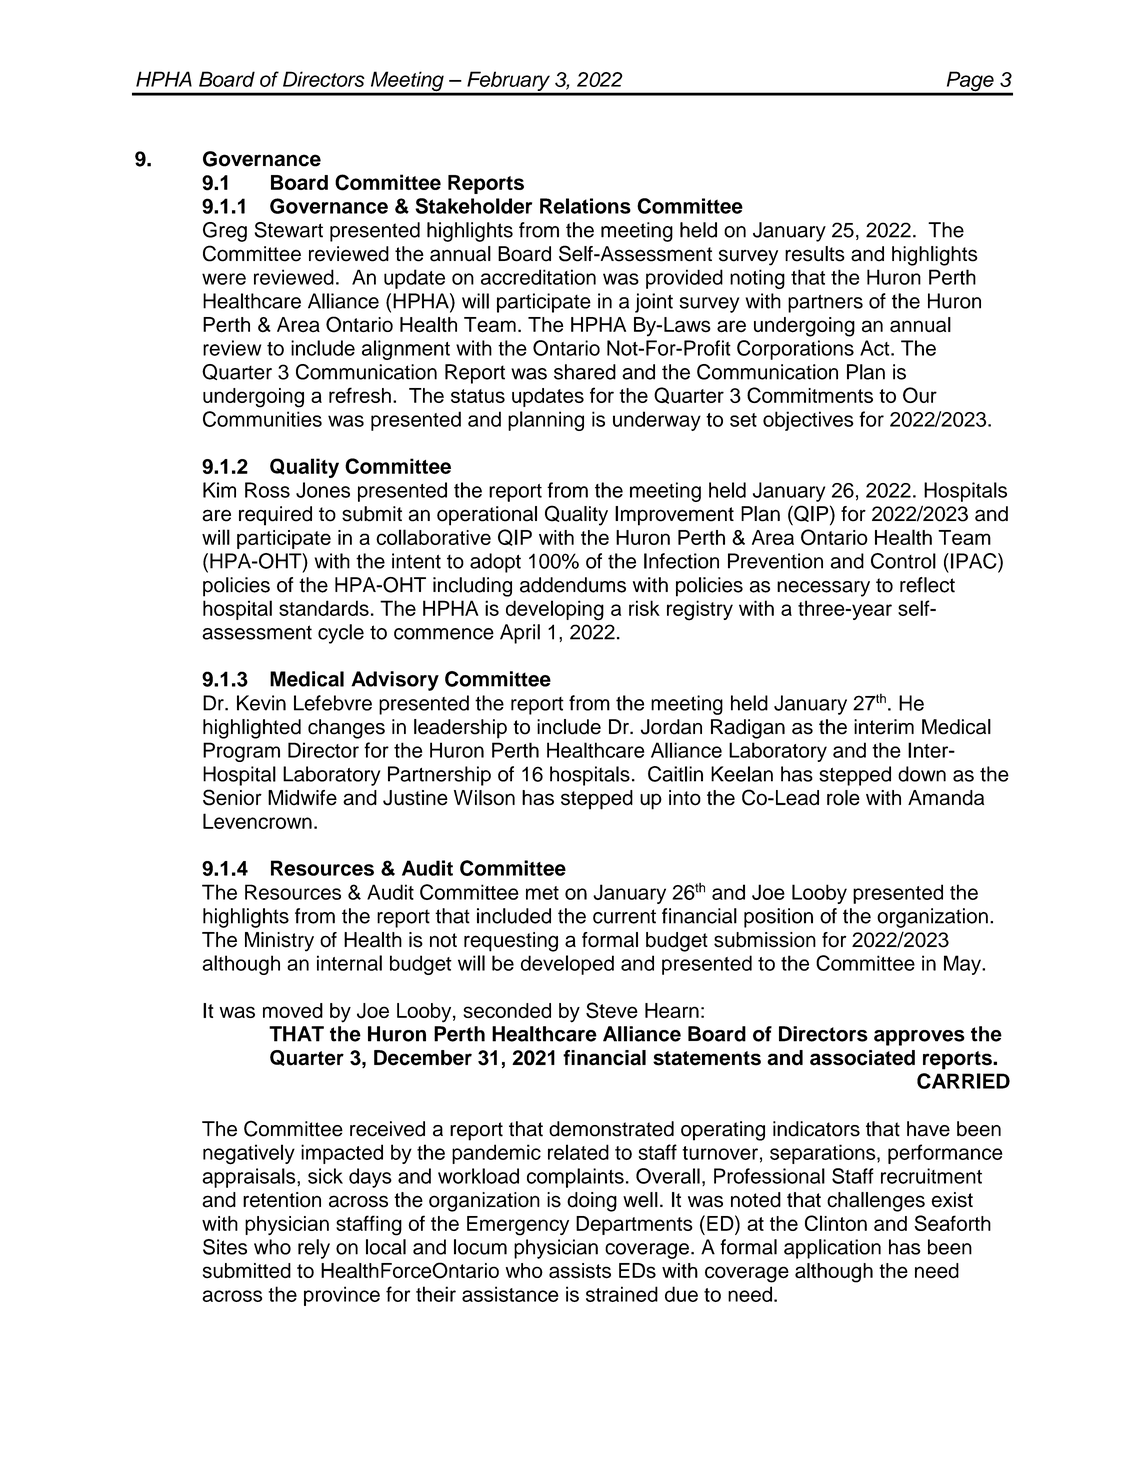 This image has width=1145, height=1481. Describe the element at coordinates (324, 608) in the image. I see `standards` at that location.
